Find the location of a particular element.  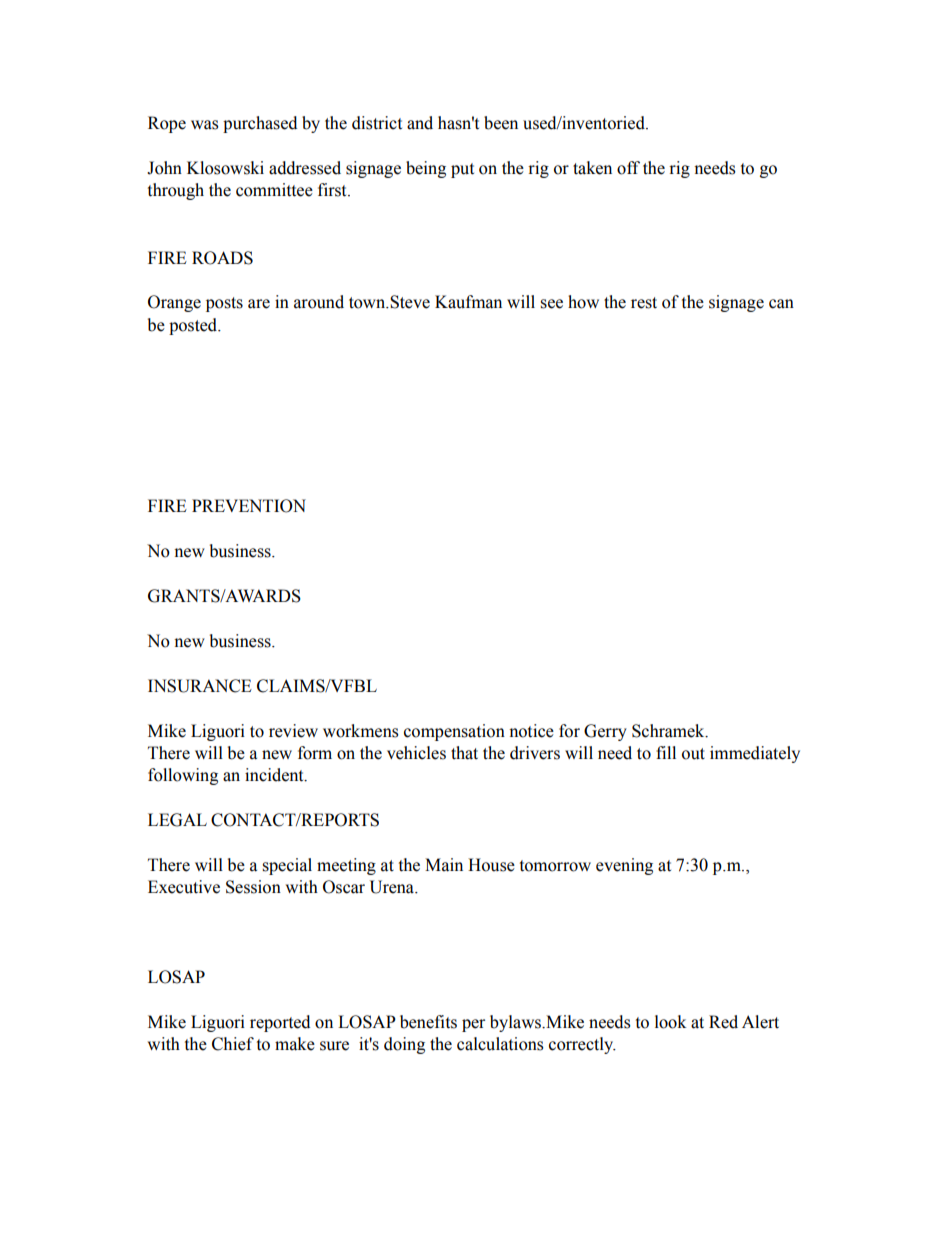

Kaufman is located at coordinates (468, 302).
